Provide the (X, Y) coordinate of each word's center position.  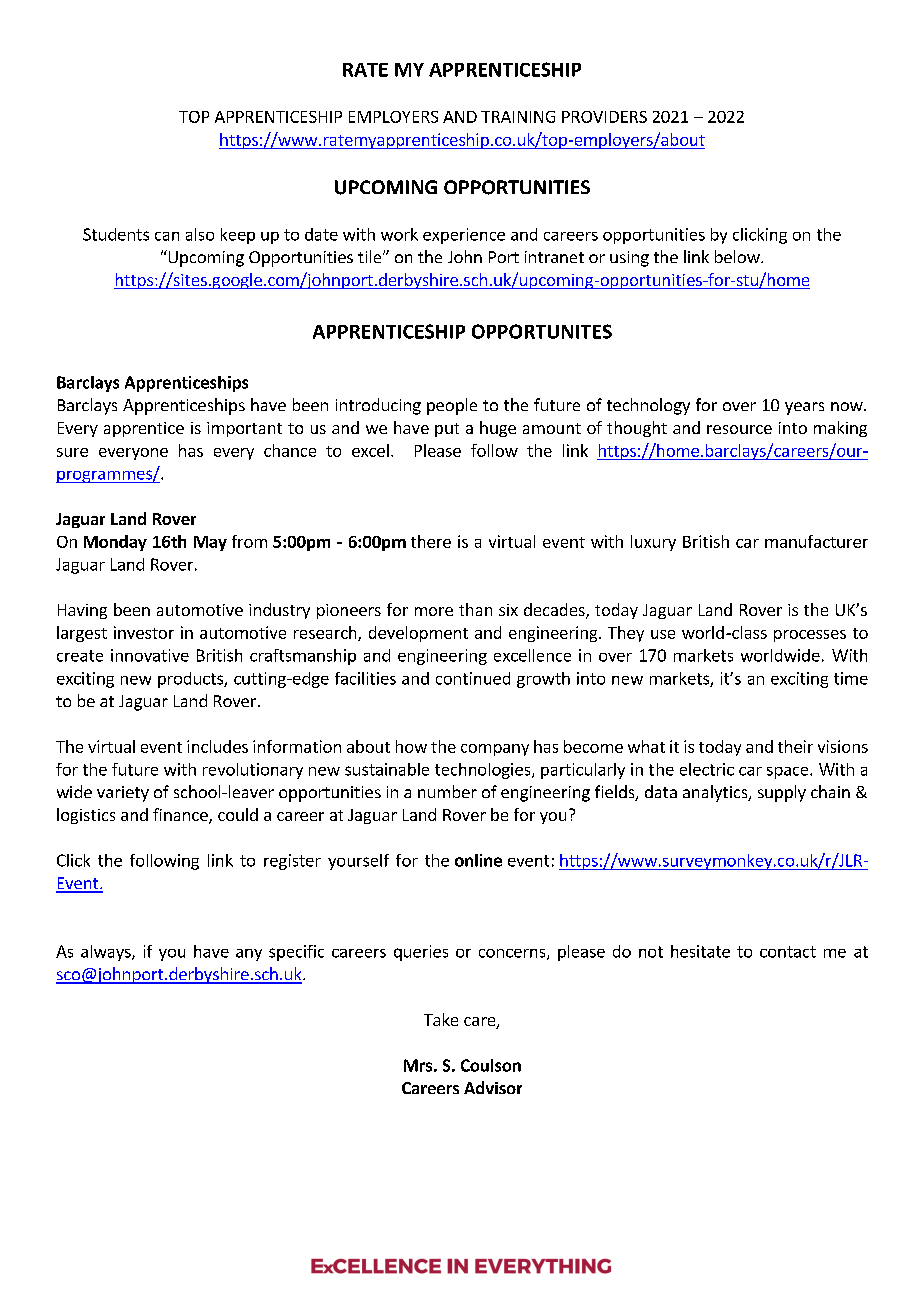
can (167, 236)
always (107, 953)
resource (739, 429)
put (447, 430)
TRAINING (518, 117)
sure (72, 452)
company (495, 750)
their (795, 746)
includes (217, 746)
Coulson (491, 1065)
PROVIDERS (604, 117)
